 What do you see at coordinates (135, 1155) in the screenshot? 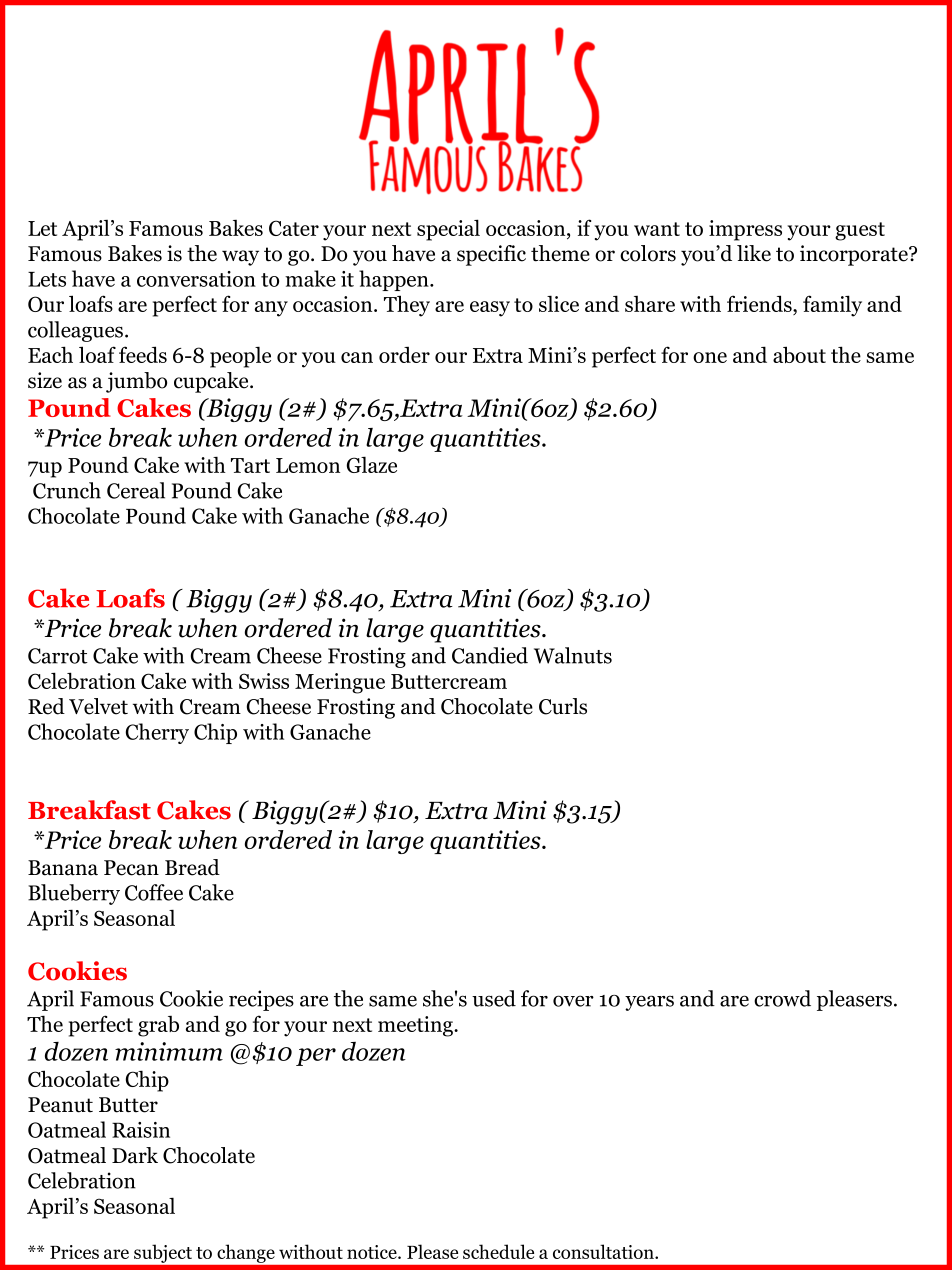
I see `Dark` at bounding box center [135, 1155].
